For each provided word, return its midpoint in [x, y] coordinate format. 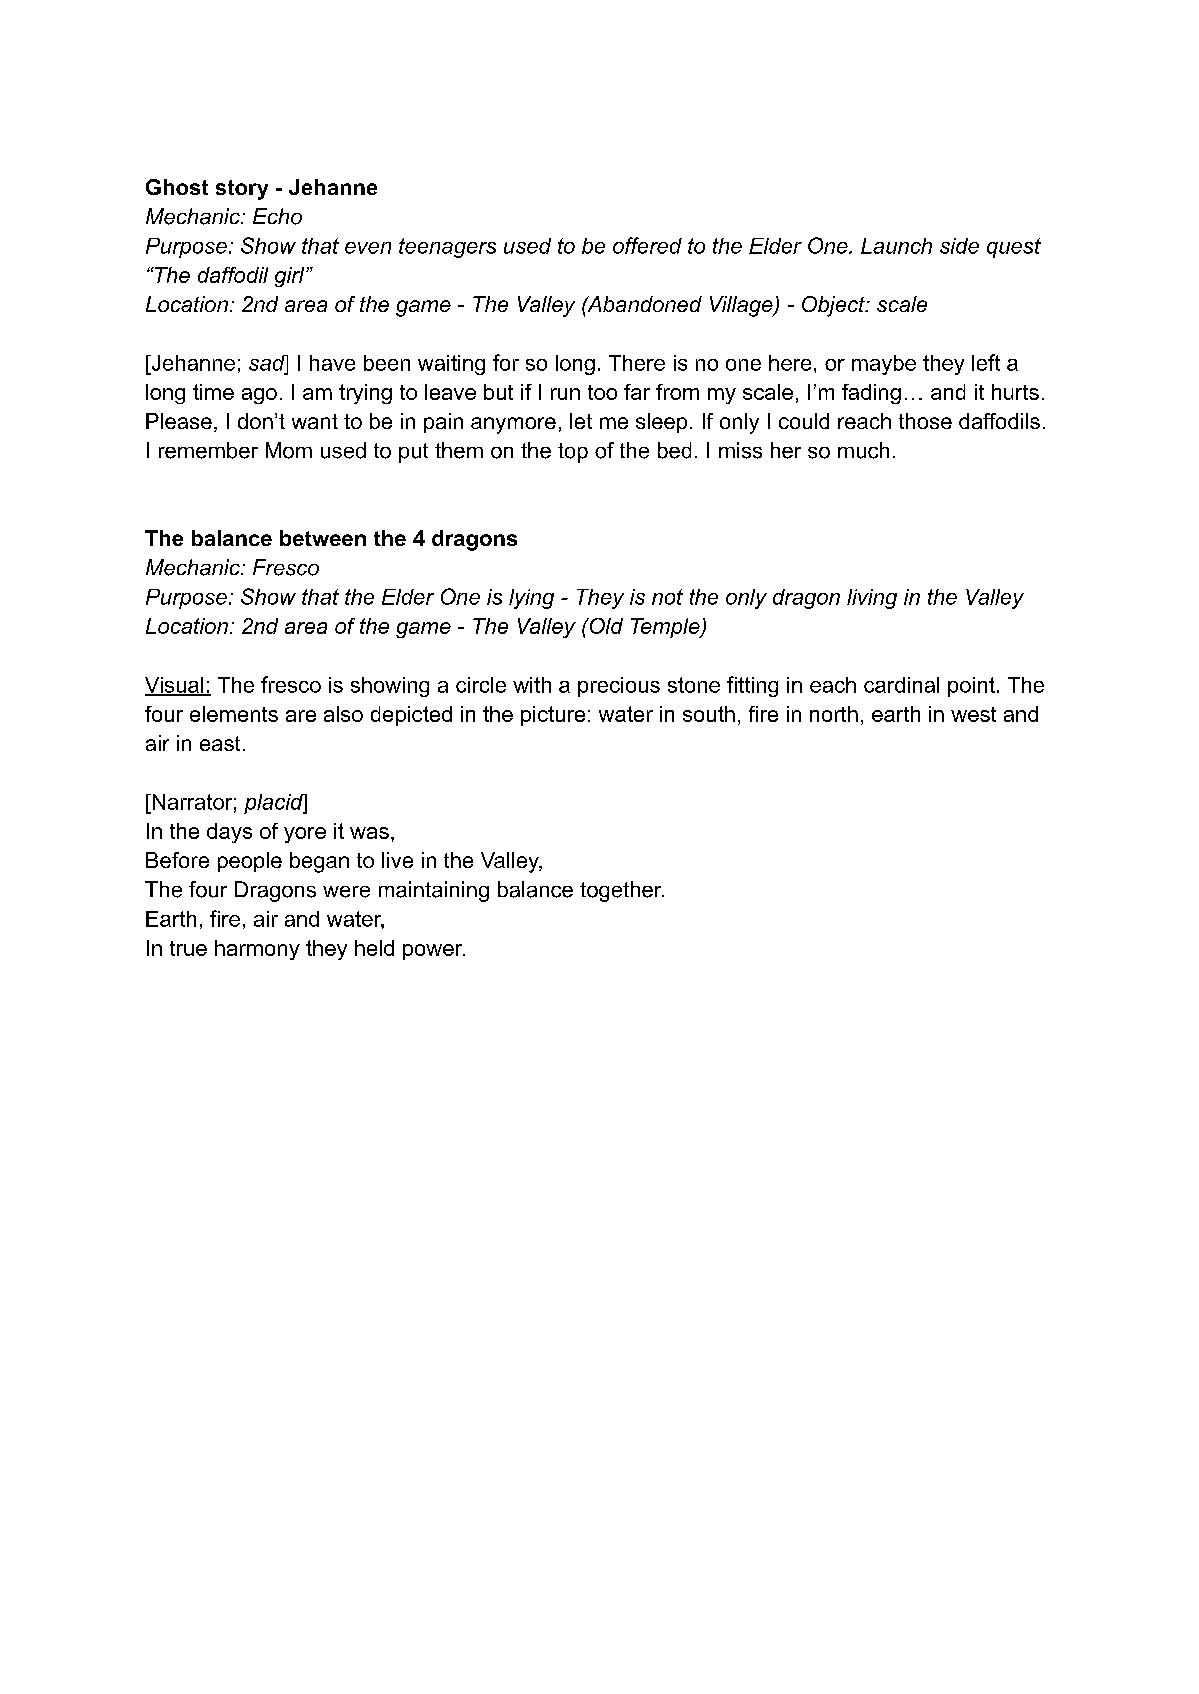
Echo [277, 216]
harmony [257, 950]
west [973, 714]
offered [647, 245]
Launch [896, 246]
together [622, 891]
